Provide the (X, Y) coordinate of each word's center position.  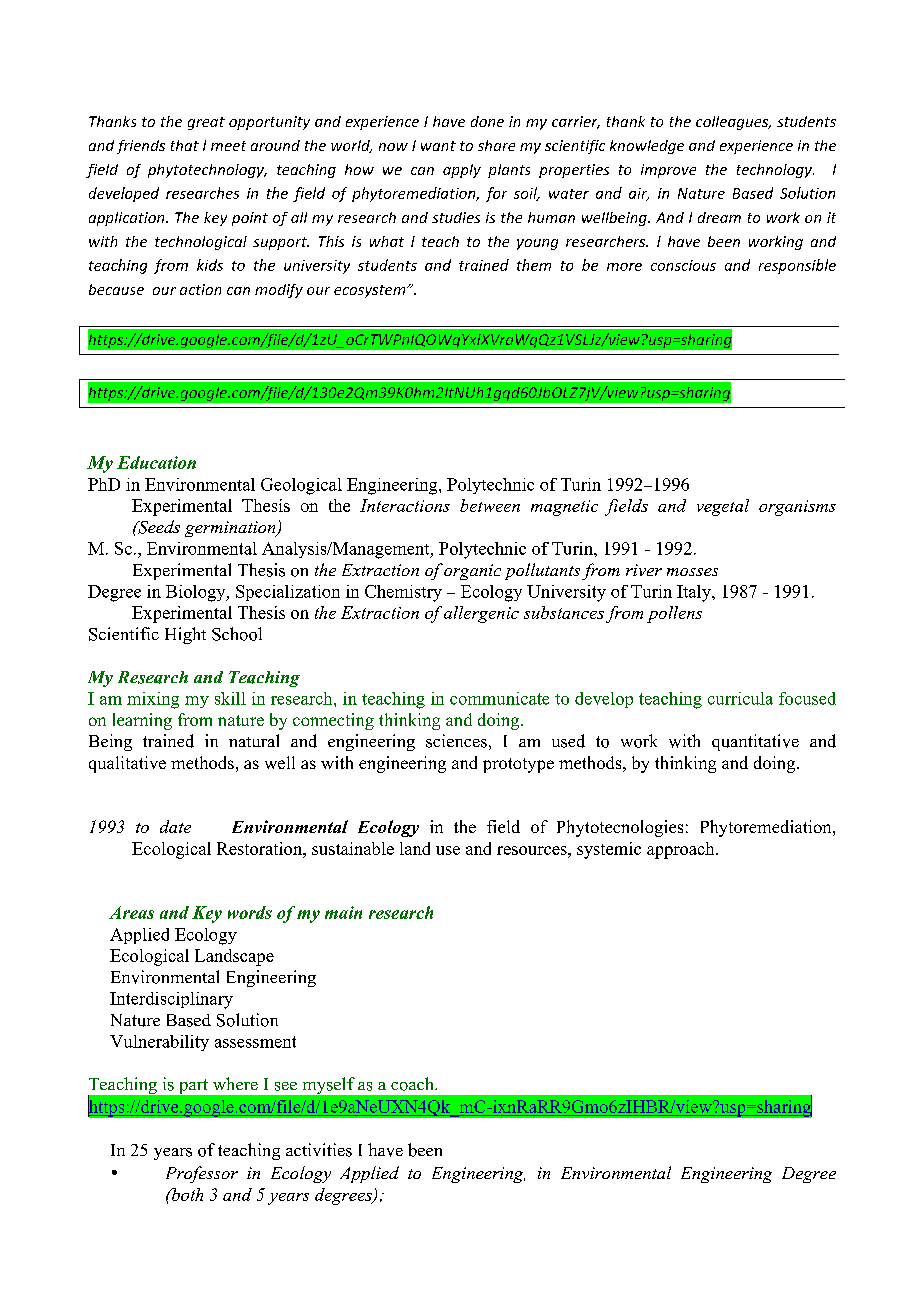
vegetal (723, 507)
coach (413, 1084)
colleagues (733, 123)
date (175, 826)
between (490, 505)
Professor (202, 1174)
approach (682, 850)
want (438, 146)
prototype (518, 765)
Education (156, 462)
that (185, 145)
